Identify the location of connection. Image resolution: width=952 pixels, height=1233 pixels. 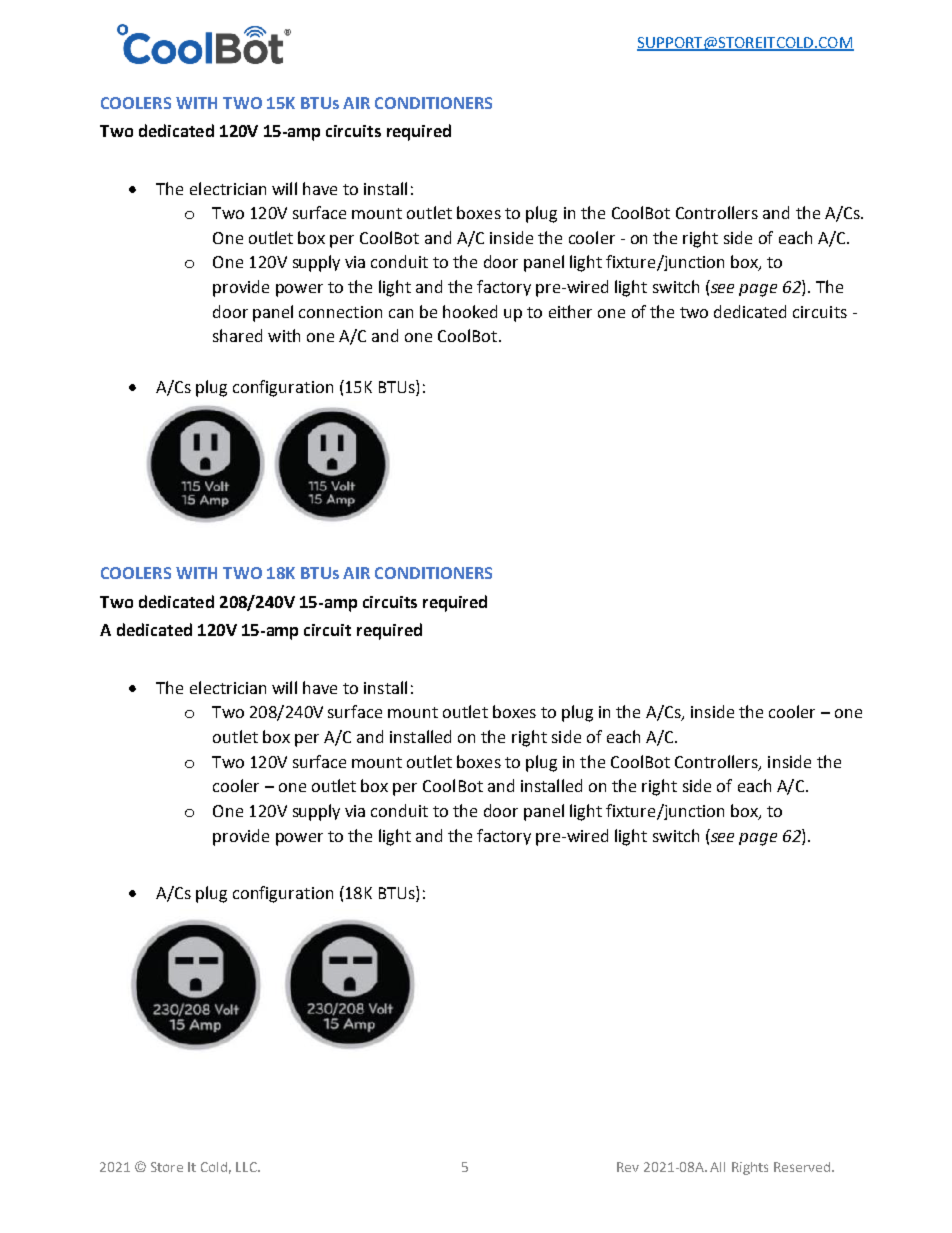
(340, 312).
